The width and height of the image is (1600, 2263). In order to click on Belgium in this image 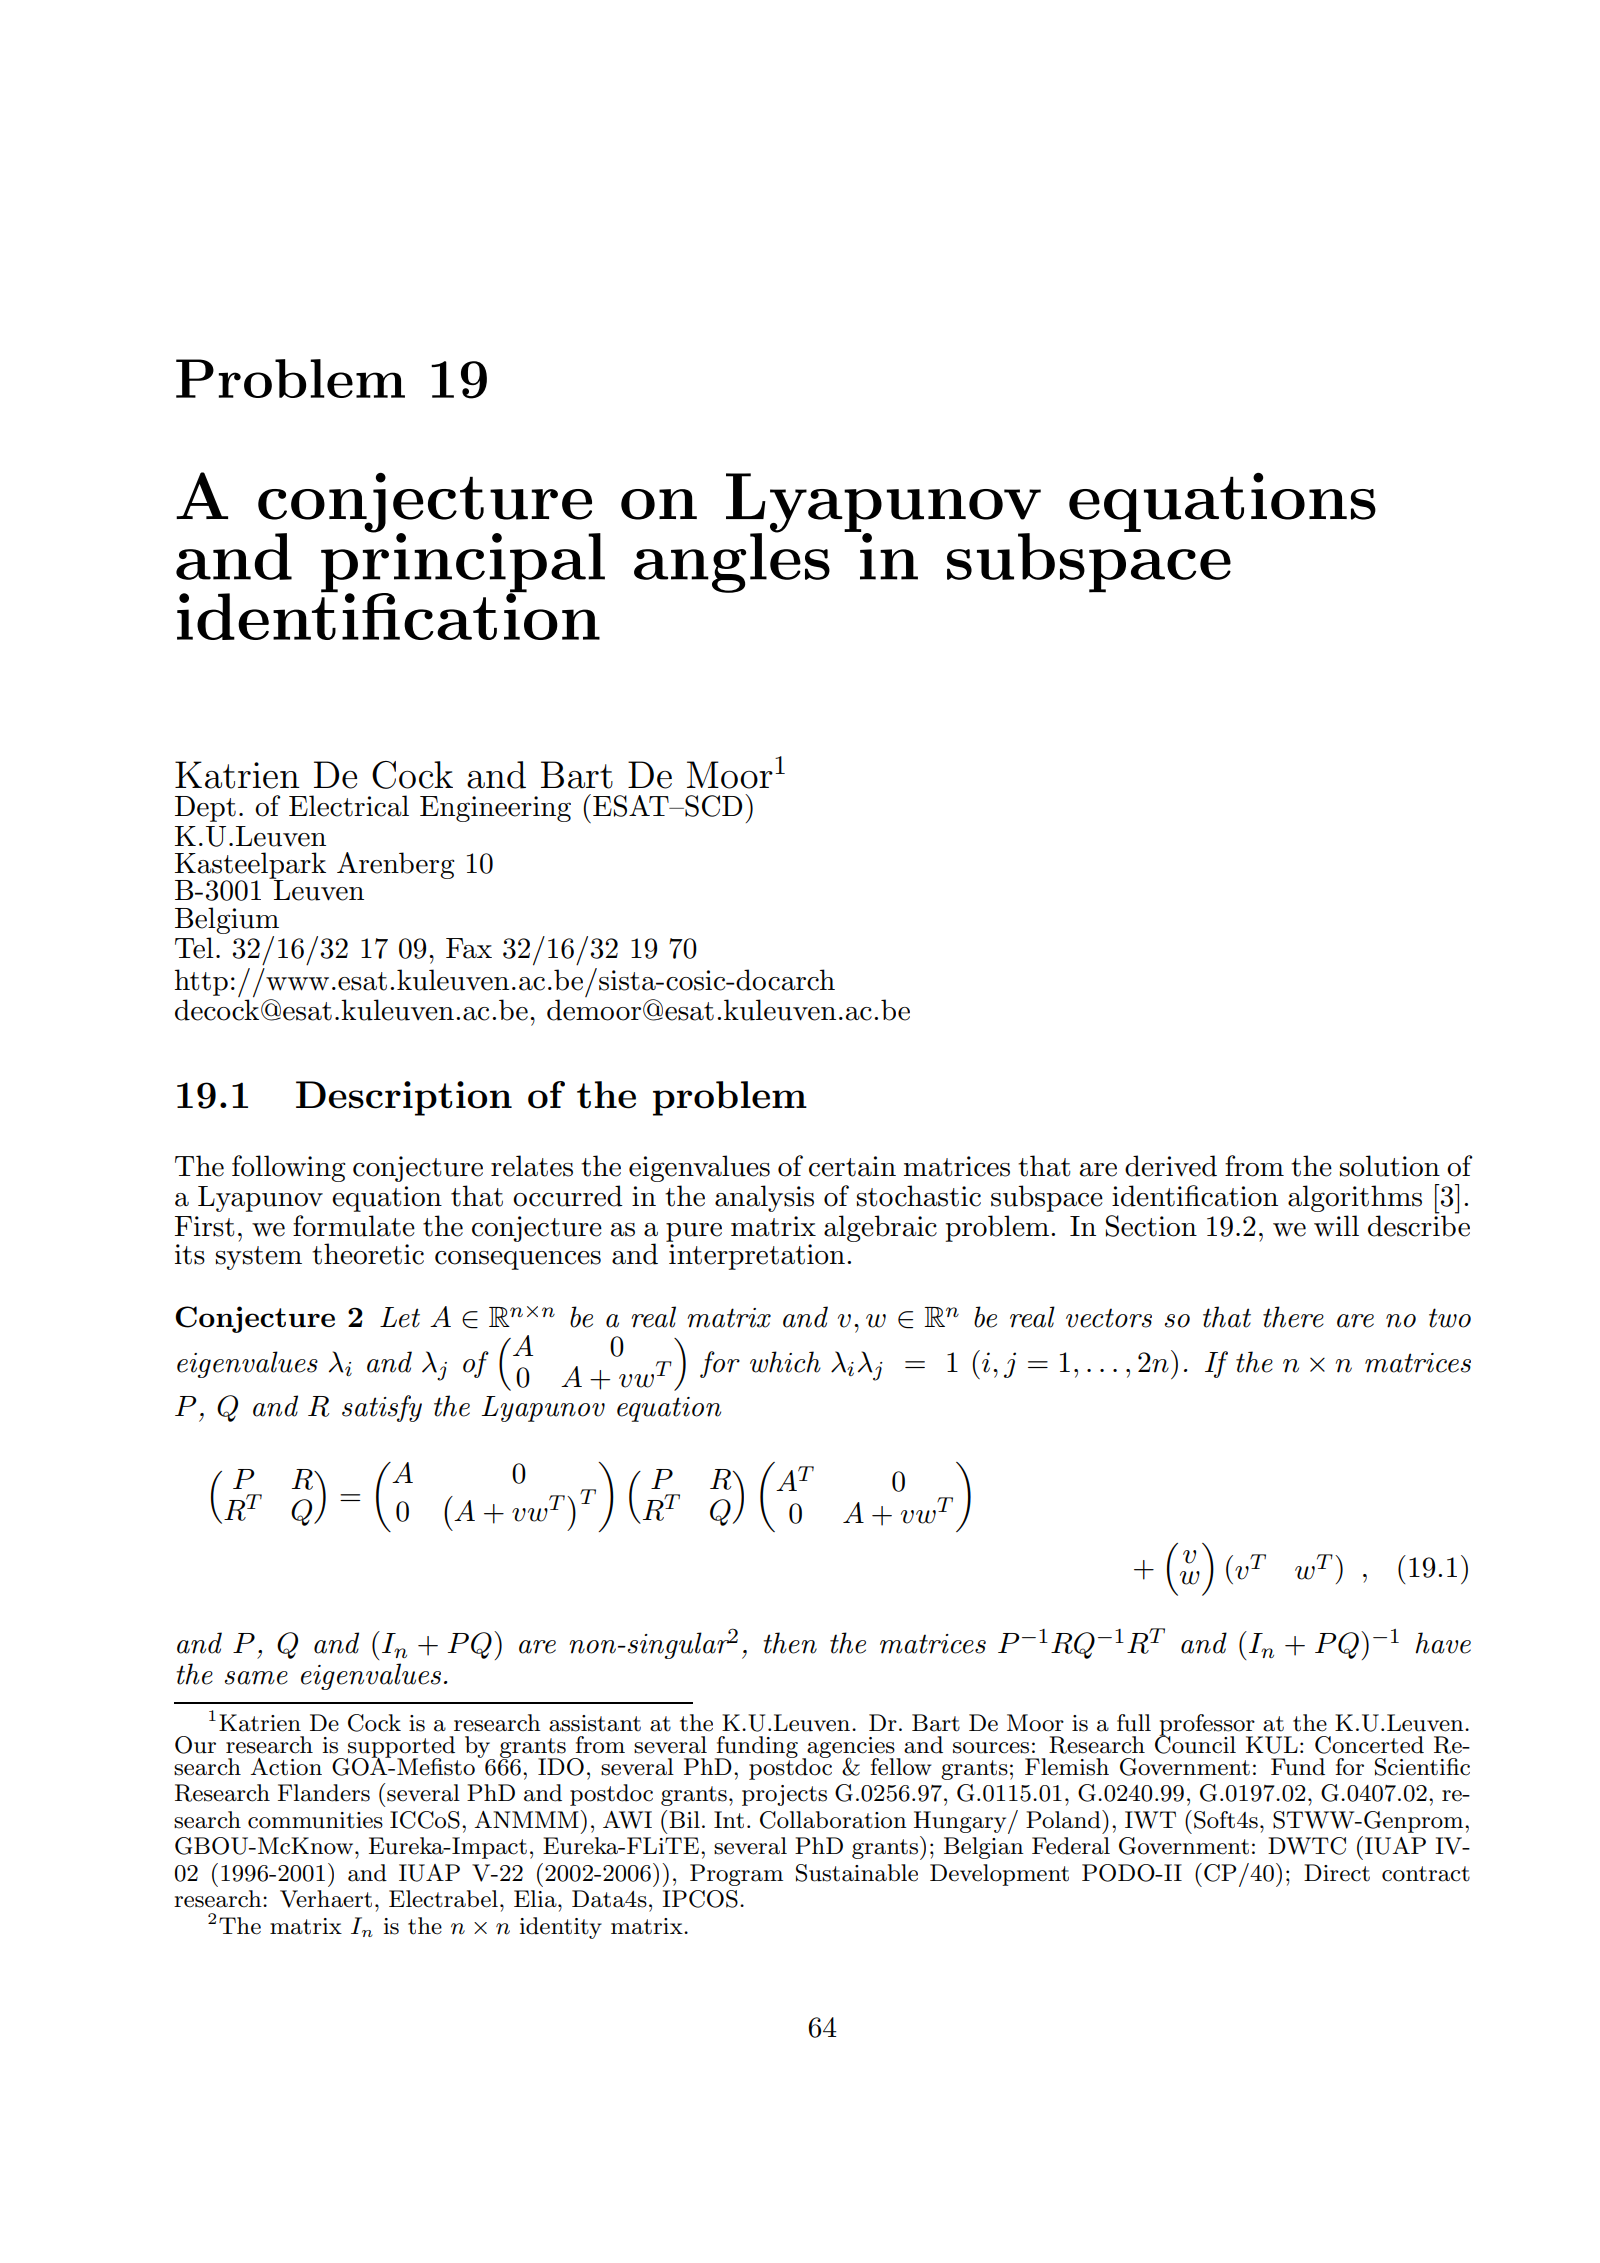, I will do `click(227, 920)`.
